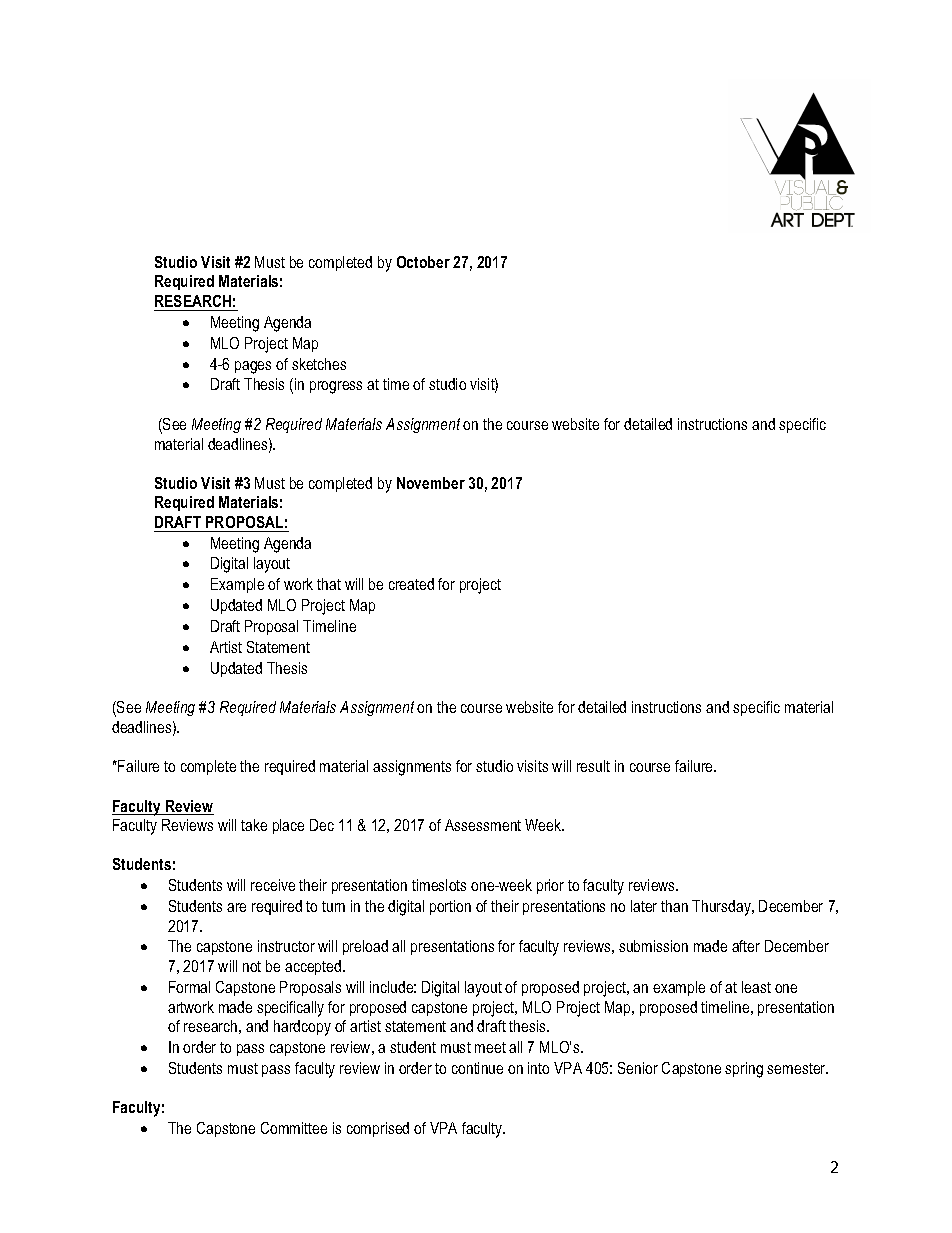 The height and width of the page is (1233, 952). Describe the element at coordinates (329, 584) in the page. I see `that` at that location.
